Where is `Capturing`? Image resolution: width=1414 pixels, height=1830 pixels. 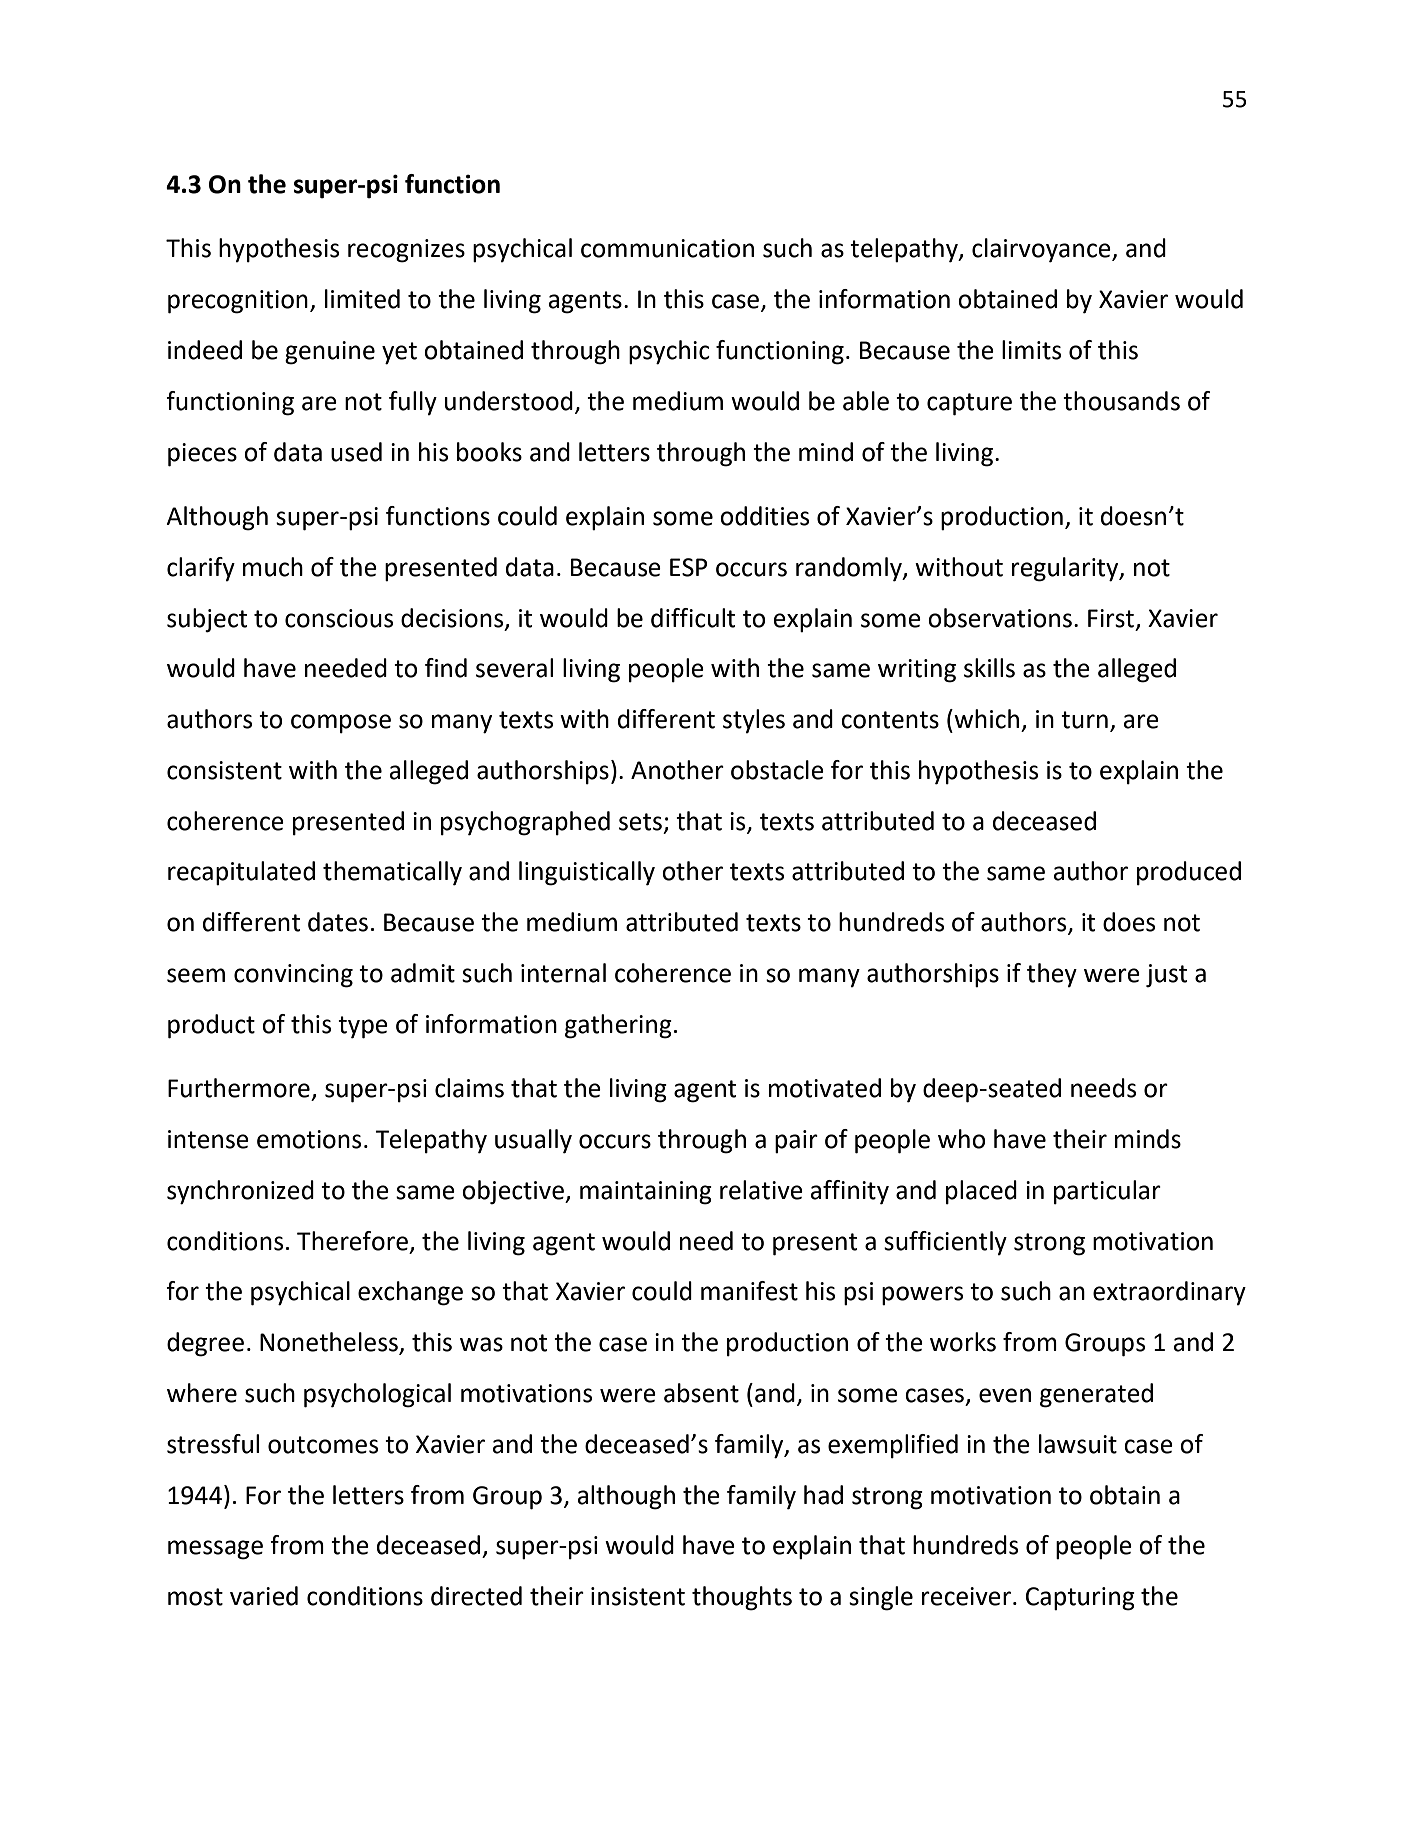 Capturing is located at coordinates (1080, 1599).
